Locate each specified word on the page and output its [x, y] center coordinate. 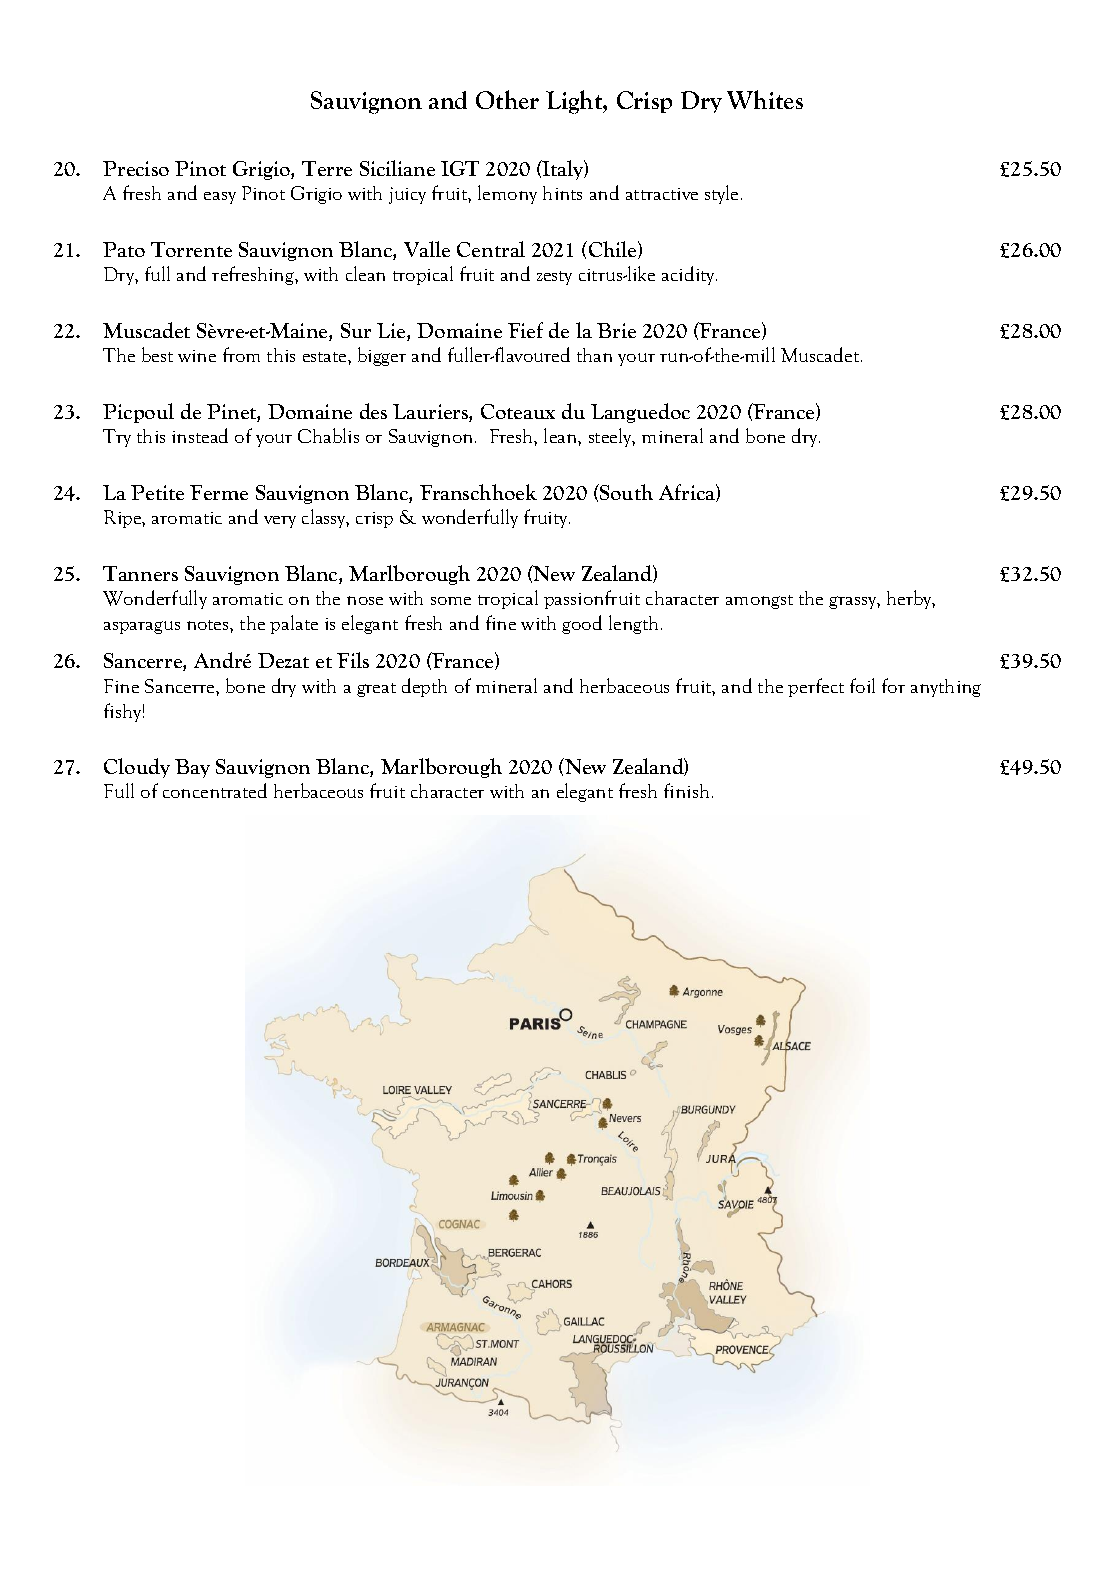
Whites [765, 99]
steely [612, 437]
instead [200, 435]
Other [507, 99]
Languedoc [640, 413]
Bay [192, 768]
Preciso [136, 168]
